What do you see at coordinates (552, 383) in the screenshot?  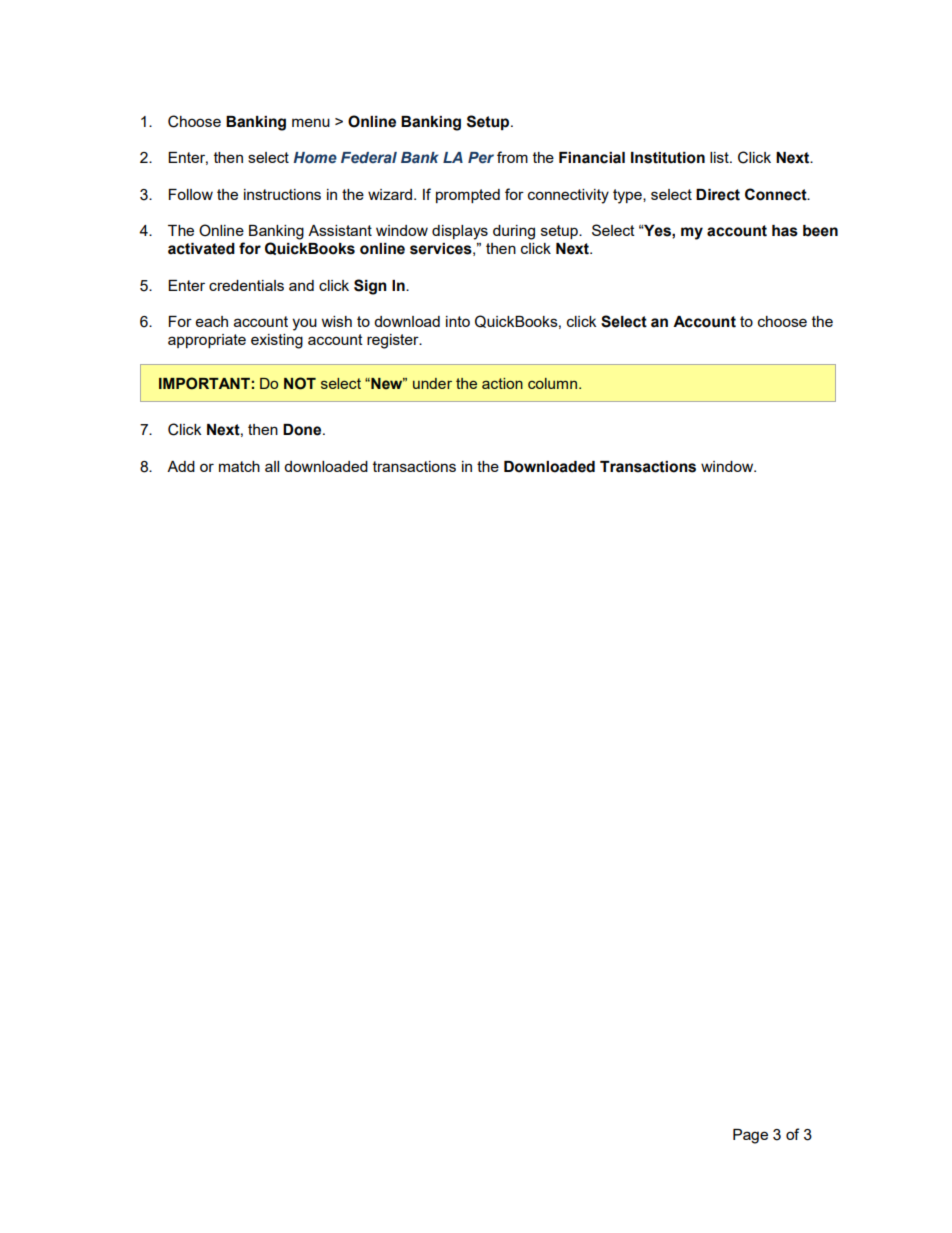 I see `column` at bounding box center [552, 383].
